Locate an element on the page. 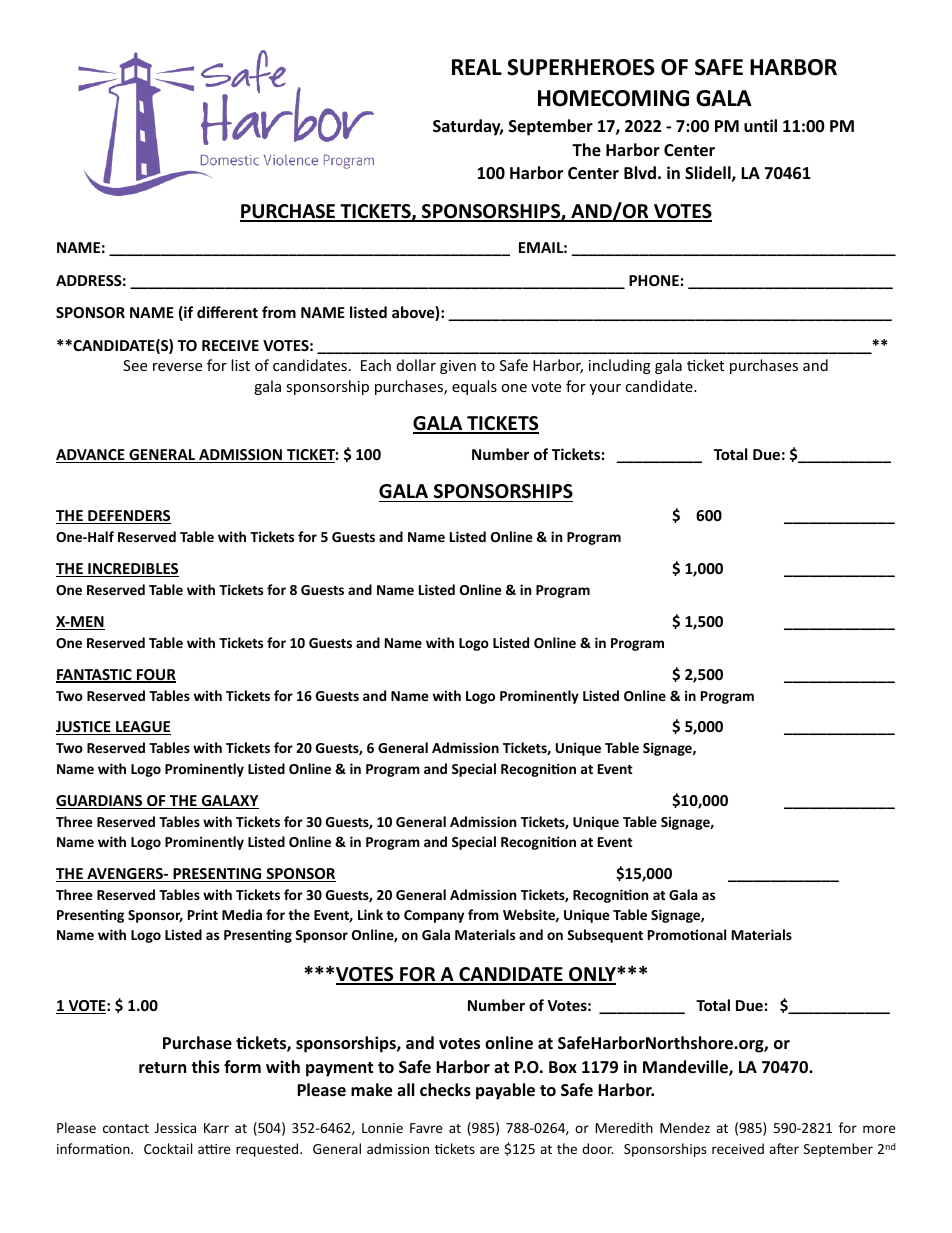 This image has width=952, height=1233. given is located at coordinates (458, 367).
